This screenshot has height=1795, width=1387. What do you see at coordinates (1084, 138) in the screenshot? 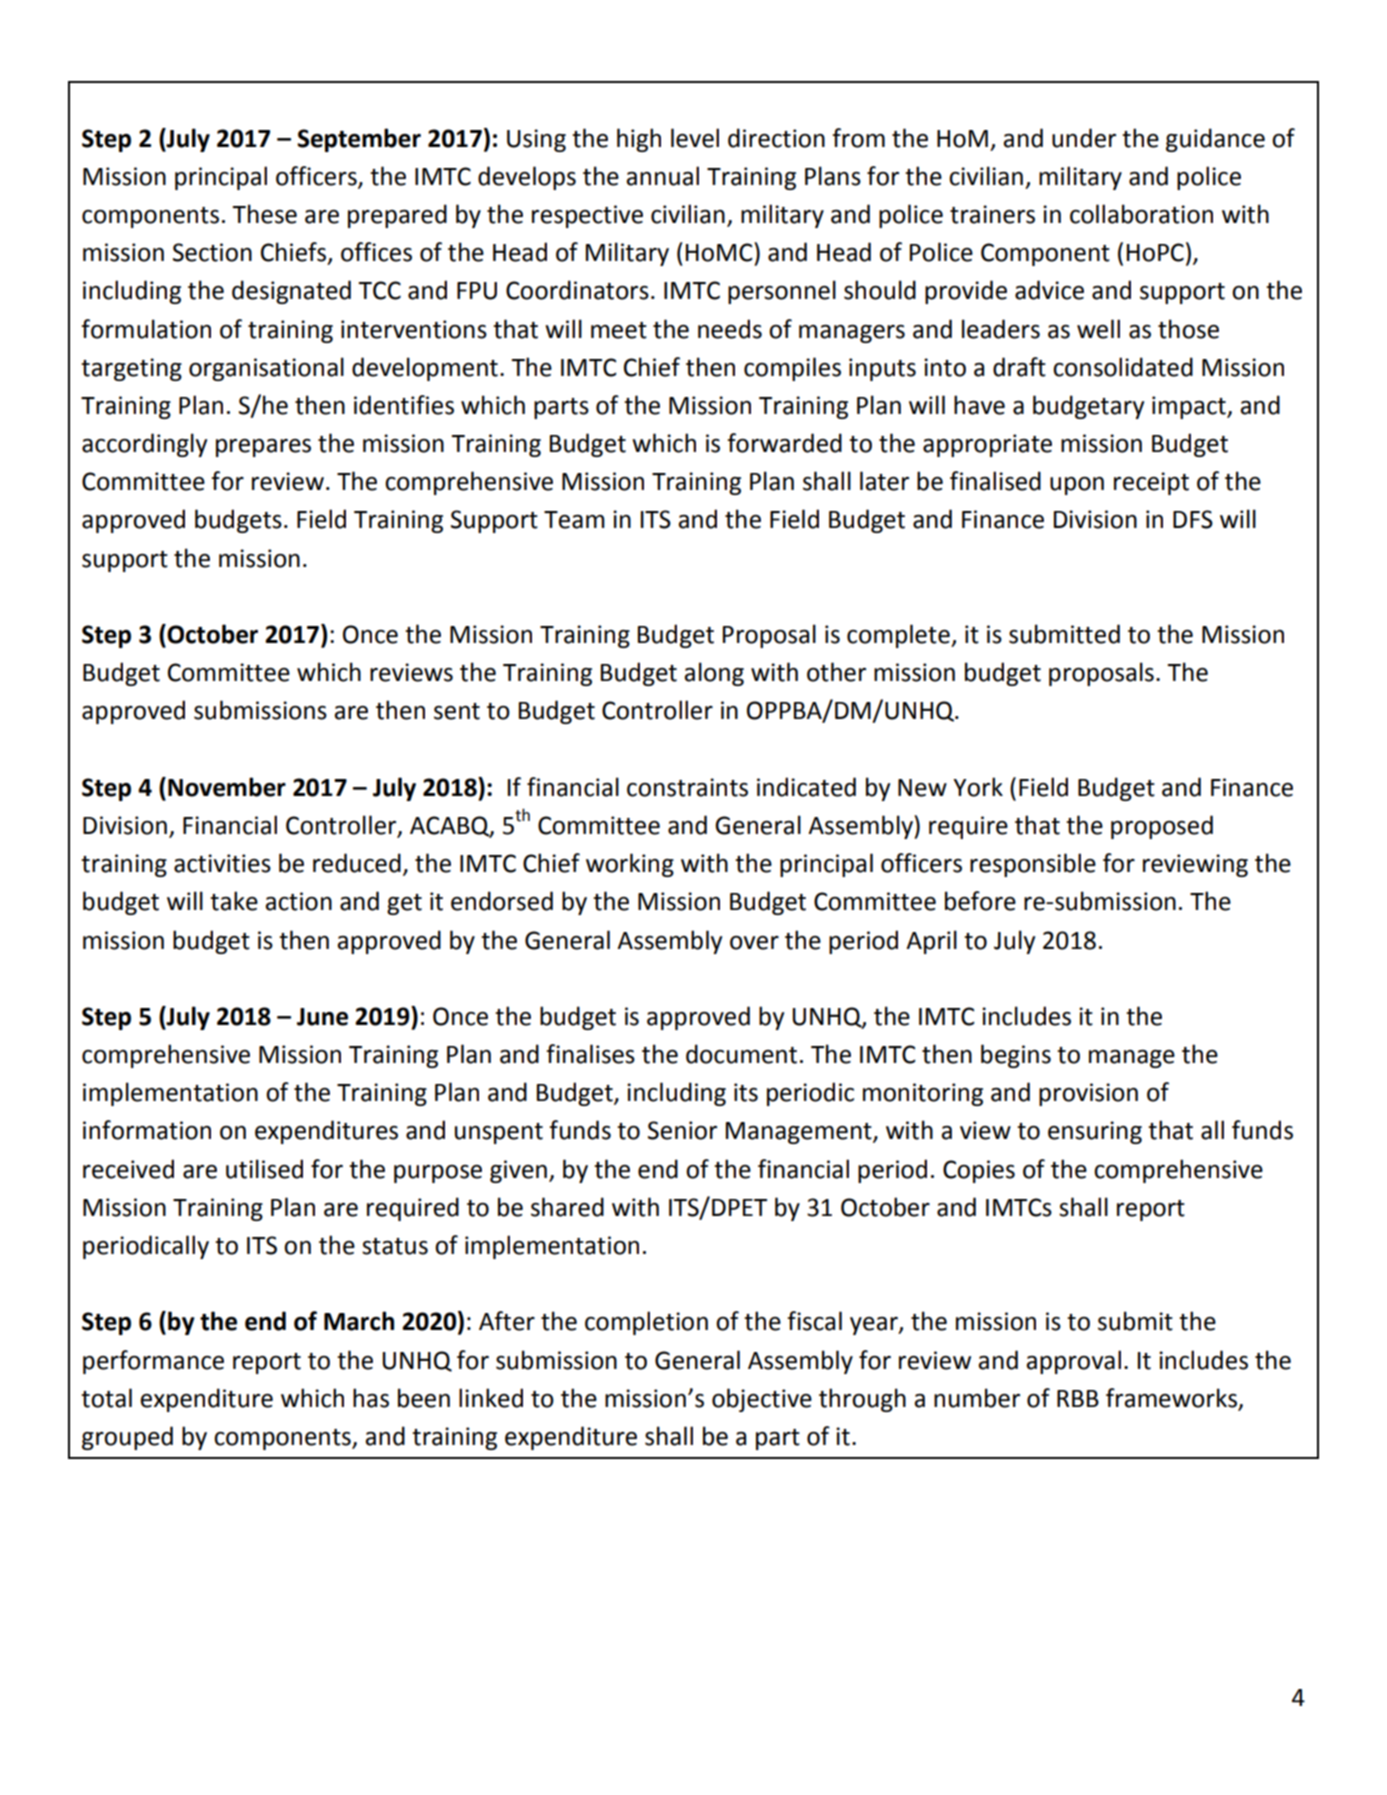
I see `under` at bounding box center [1084, 138].
